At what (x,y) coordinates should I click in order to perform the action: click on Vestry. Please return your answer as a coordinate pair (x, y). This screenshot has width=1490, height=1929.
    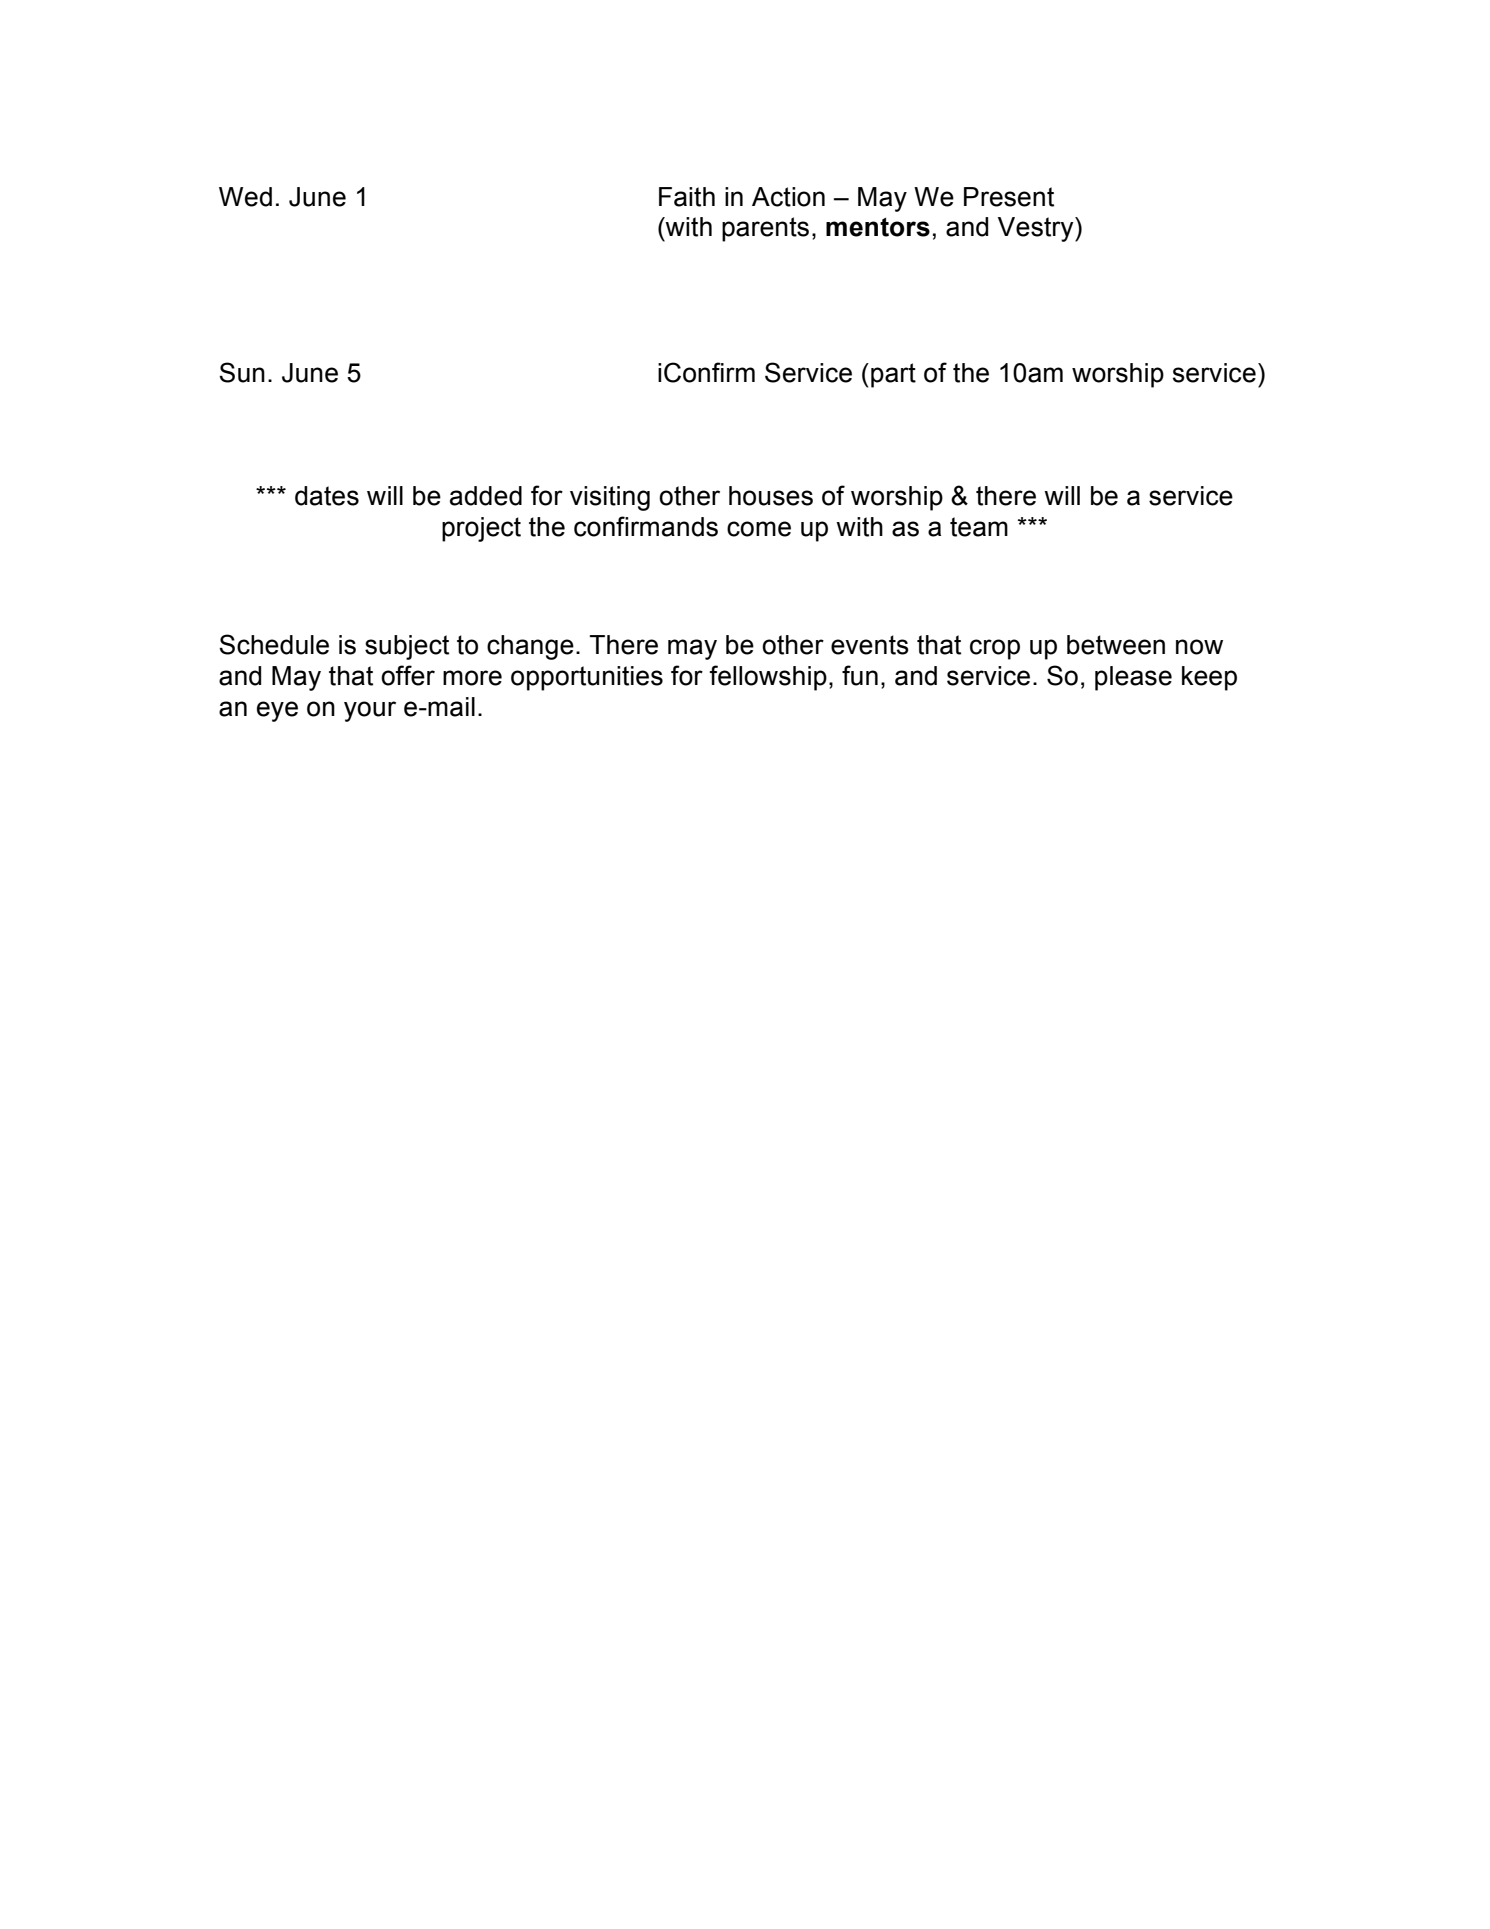
    Looking at the image, I should click on (1037, 229).
